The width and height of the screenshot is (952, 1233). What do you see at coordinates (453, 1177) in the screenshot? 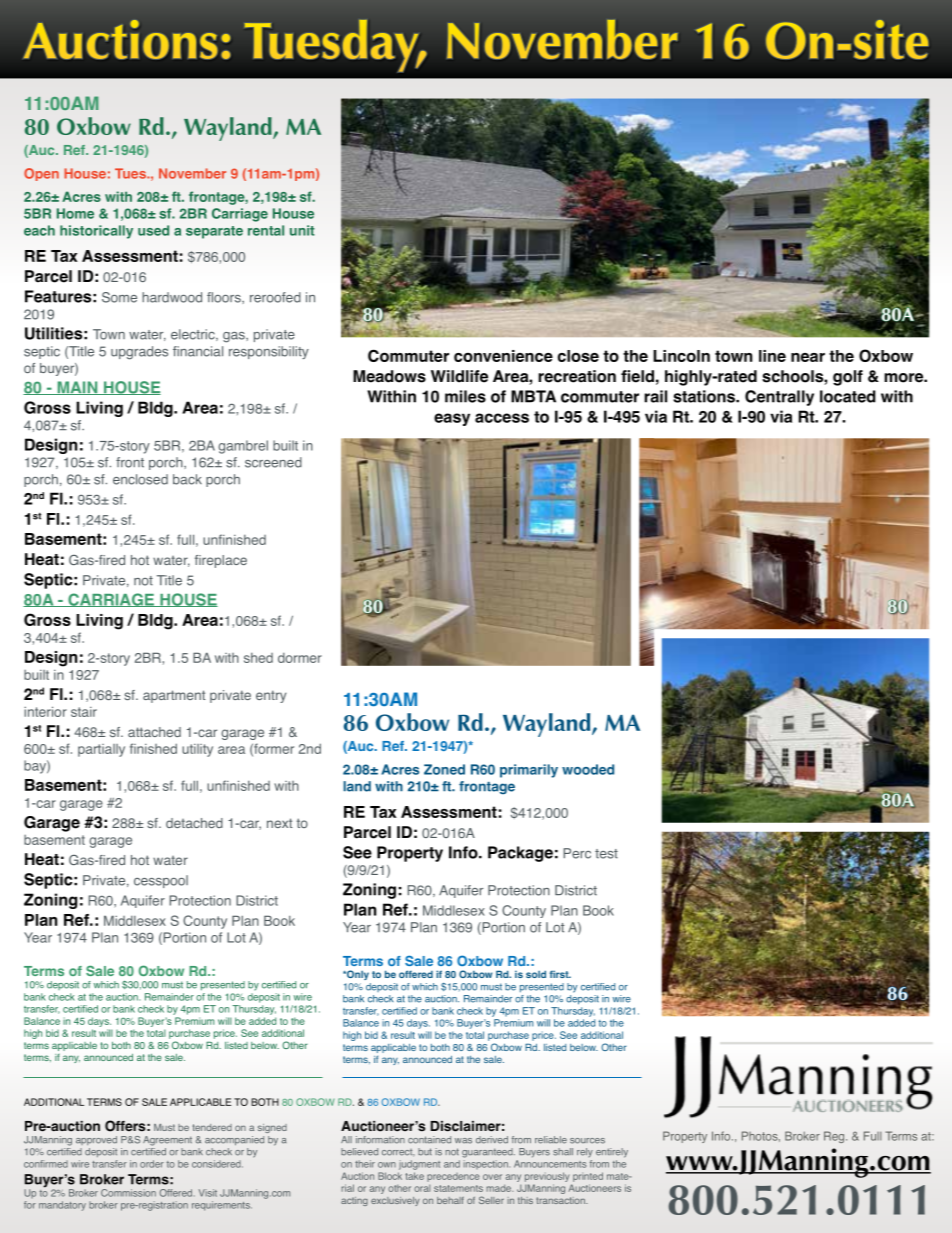
I see `precedence` at bounding box center [453, 1177].
